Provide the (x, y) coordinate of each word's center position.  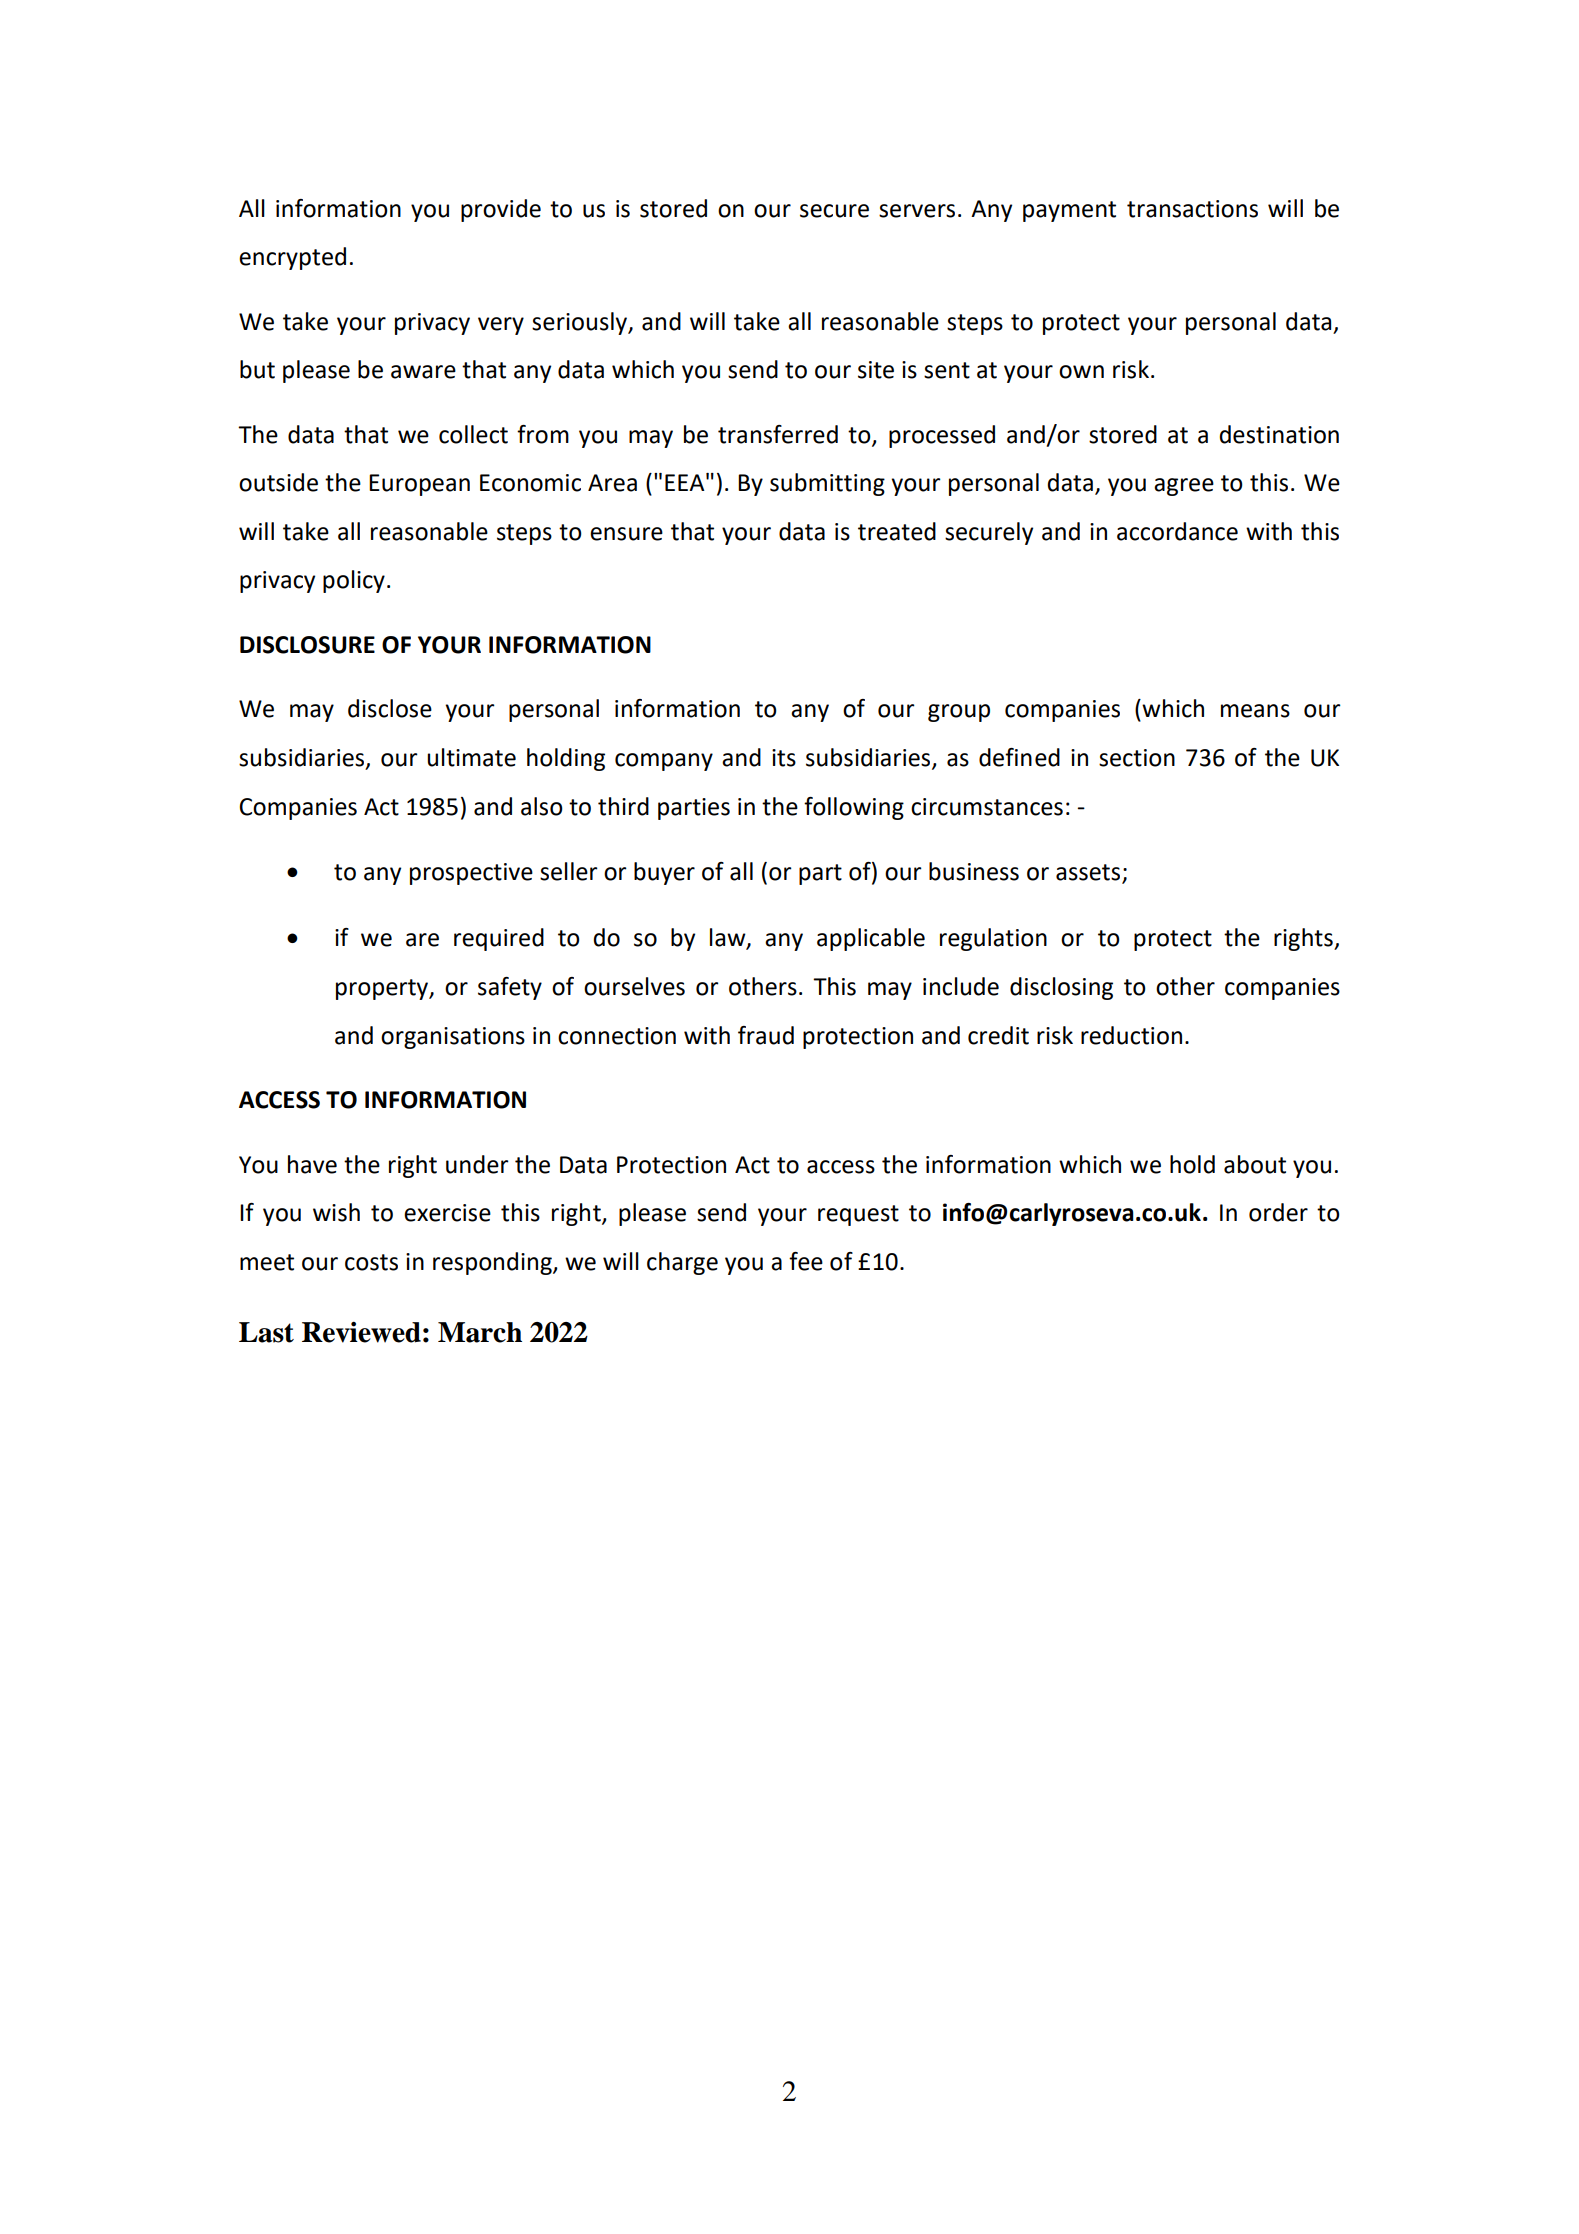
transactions (1192, 209)
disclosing (1061, 988)
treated (897, 531)
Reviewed (361, 1332)
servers (917, 211)
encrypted (292, 258)
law (729, 938)
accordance (1177, 531)
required (499, 939)
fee (806, 1261)
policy (354, 581)
